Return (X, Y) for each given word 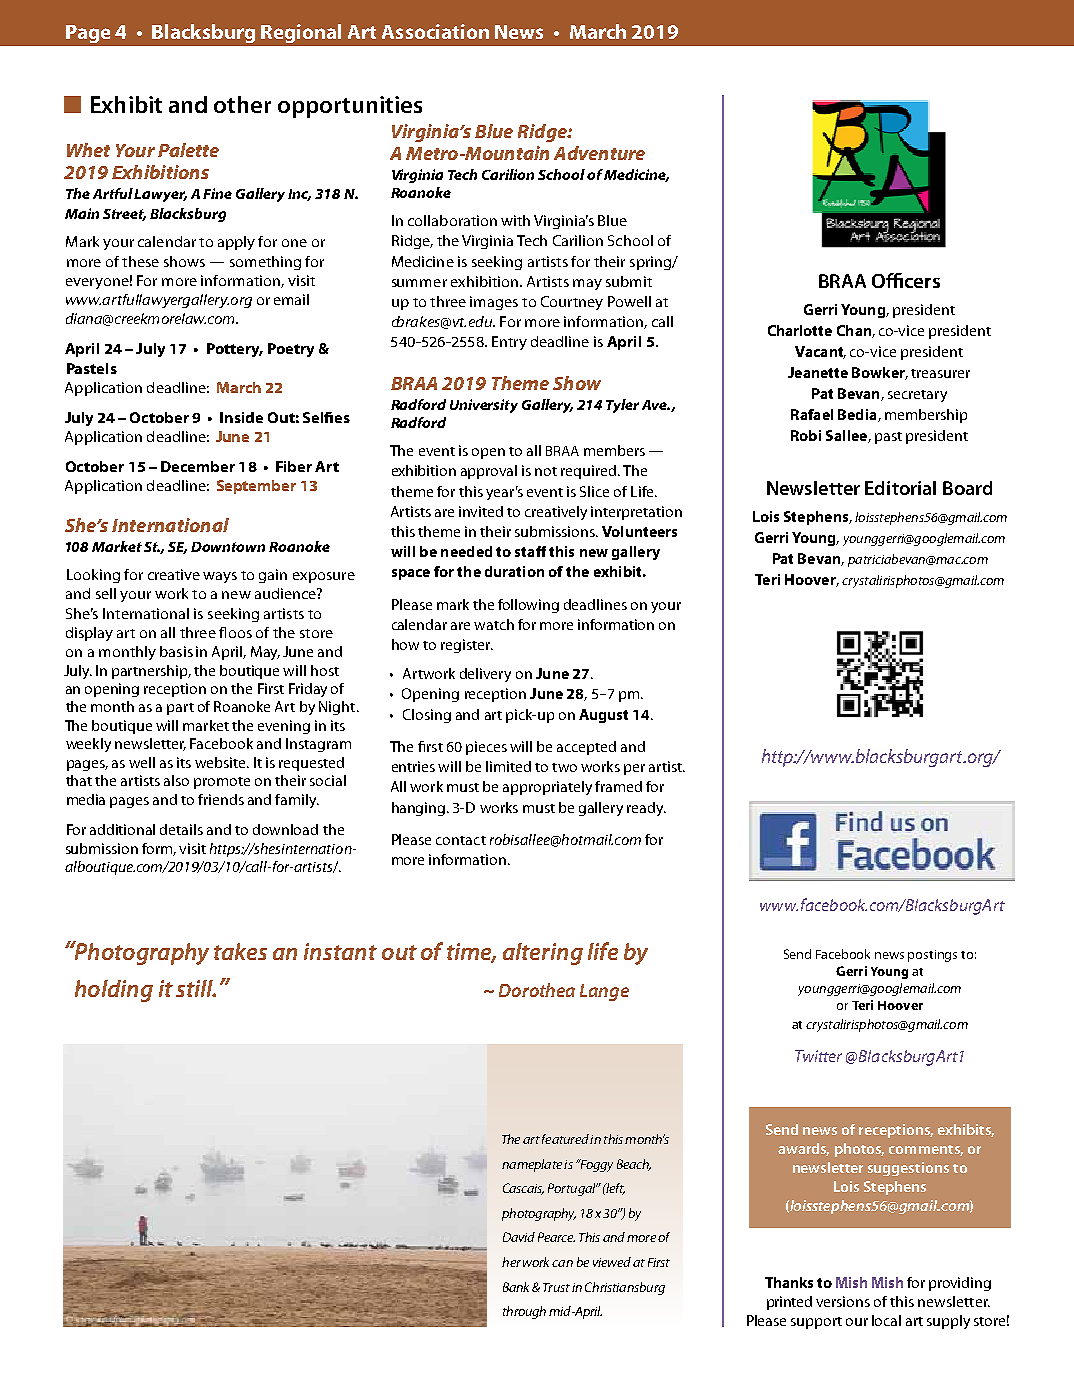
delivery (485, 675)
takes (240, 951)
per (634, 769)
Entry (509, 343)
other (242, 104)
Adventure (599, 153)
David (519, 1237)
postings (932, 956)
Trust (556, 1287)
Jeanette (818, 372)
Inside (241, 417)
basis (176, 651)
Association (435, 31)
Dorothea (537, 990)
